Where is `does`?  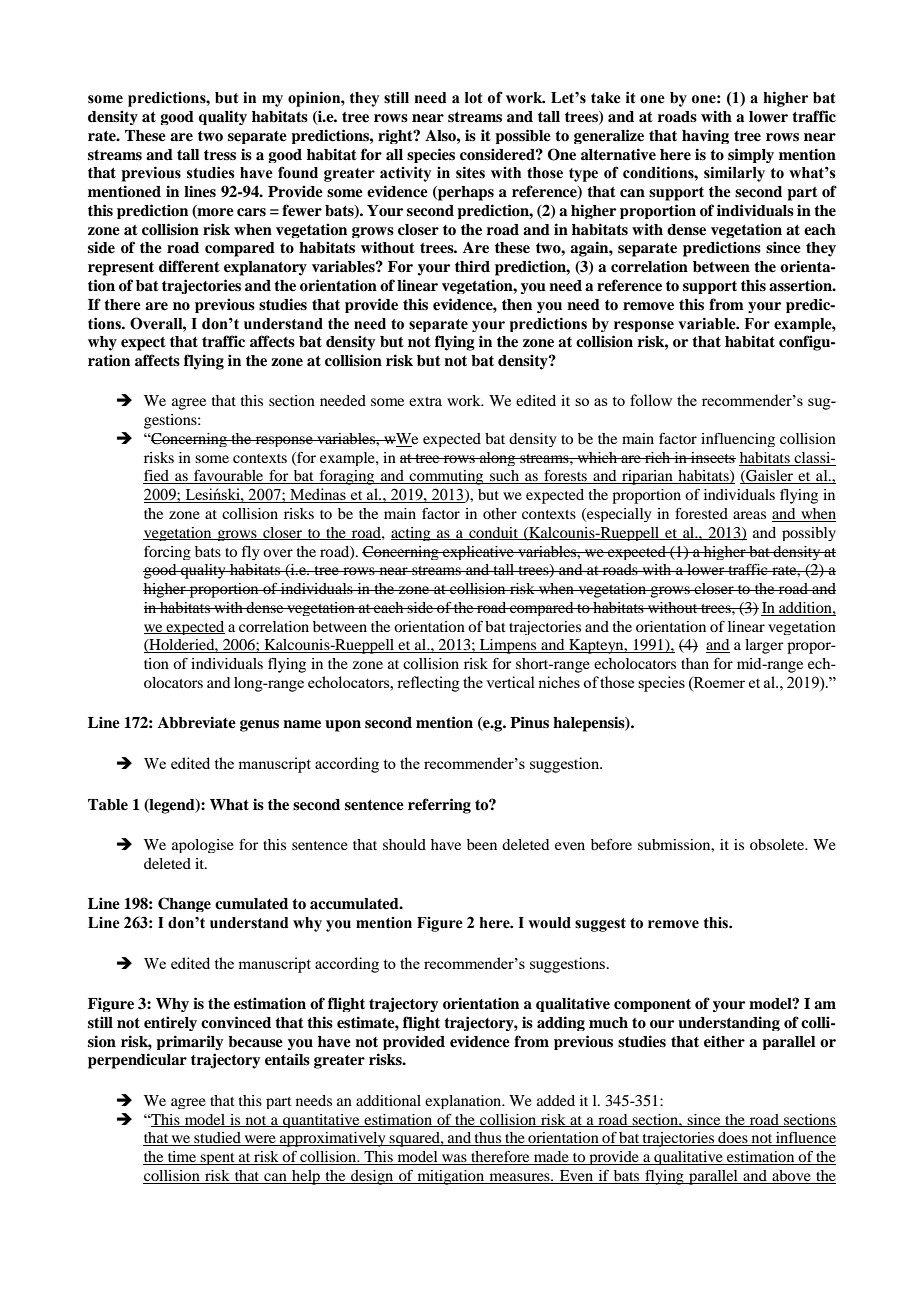
does is located at coordinates (733, 1139).
